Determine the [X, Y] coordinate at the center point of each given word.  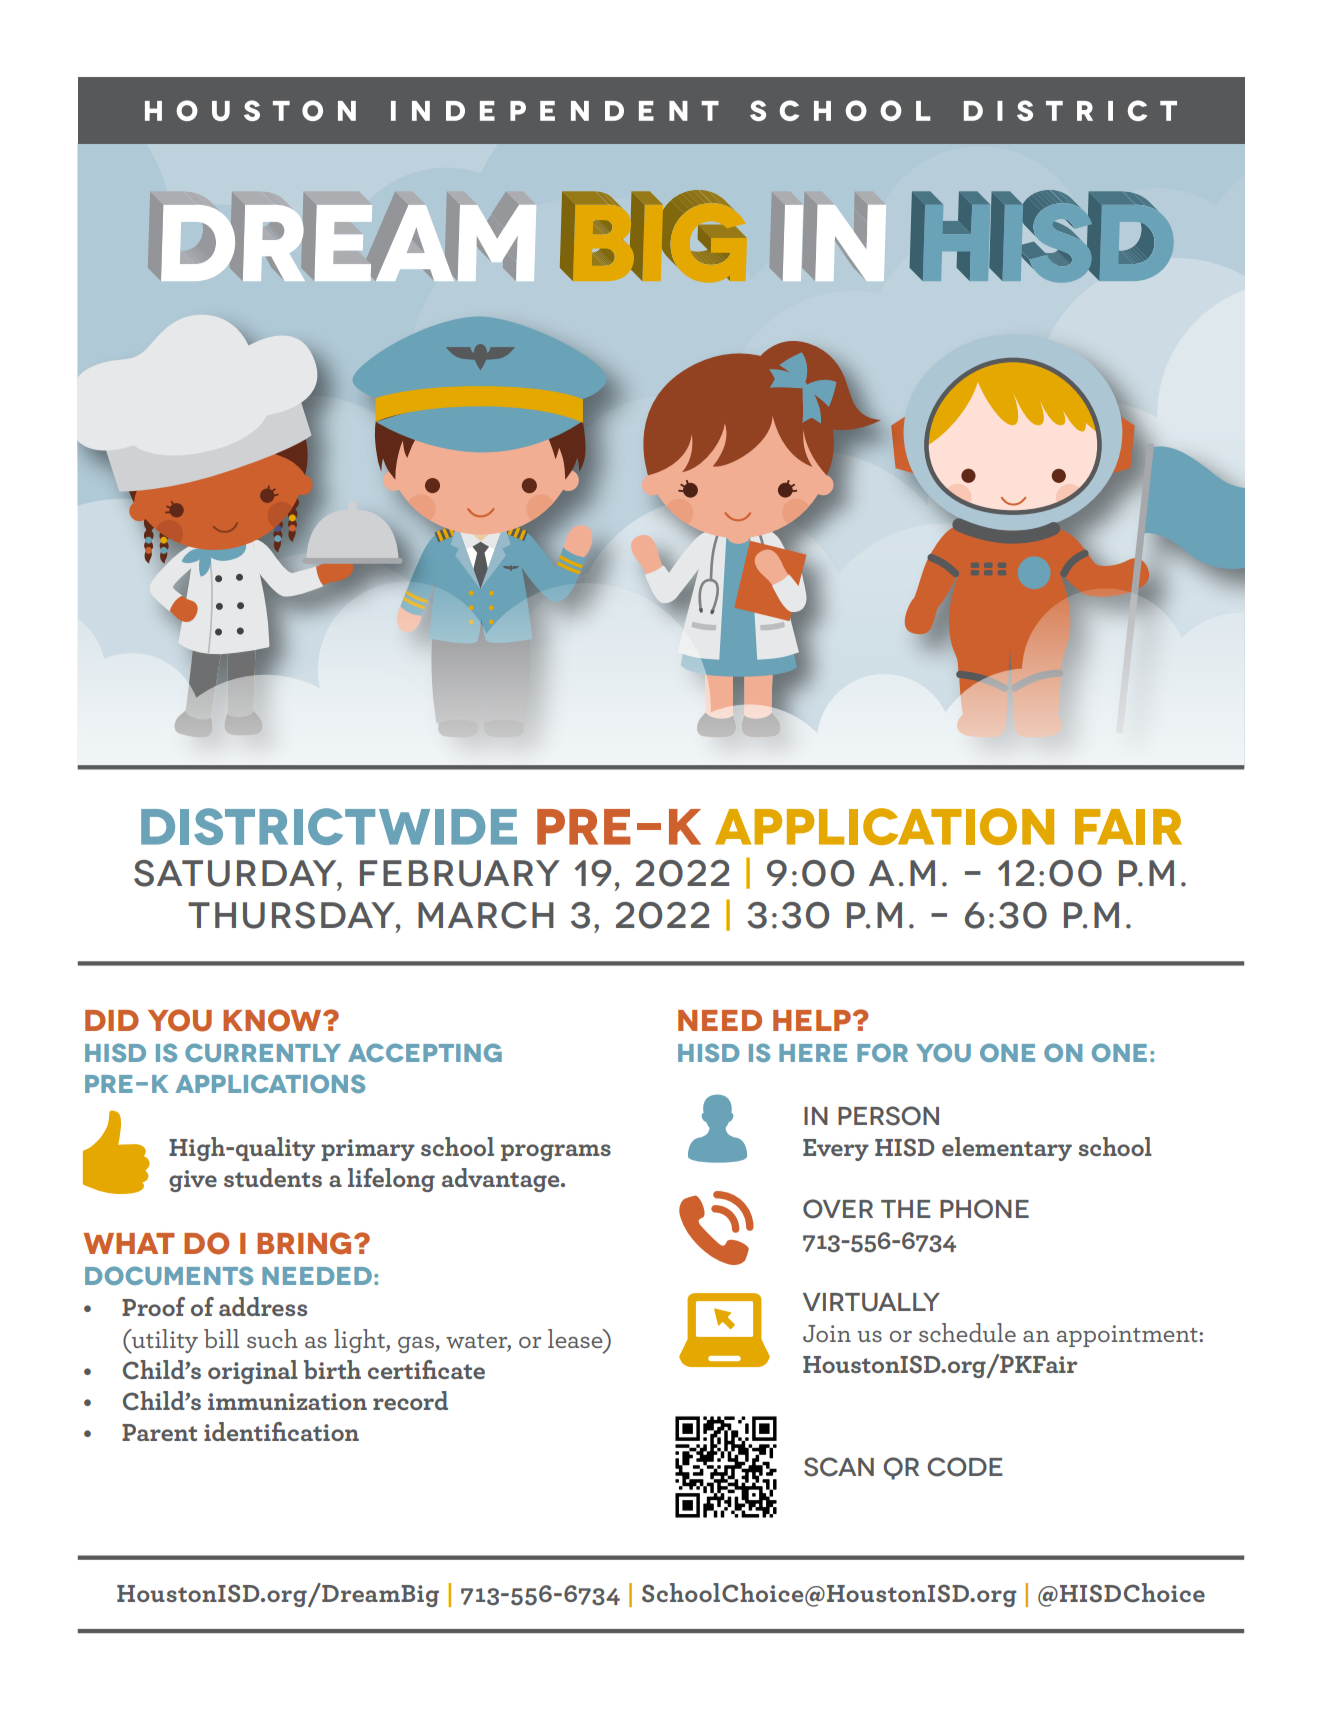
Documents [169, 1275]
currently [263, 1052]
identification [281, 1431]
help [812, 1020]
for [882, 1052]
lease [576, 1338]
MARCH [486, 915]
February [460, 873]
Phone [984, 1209]
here [813, 1053]
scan [839, 1467]
